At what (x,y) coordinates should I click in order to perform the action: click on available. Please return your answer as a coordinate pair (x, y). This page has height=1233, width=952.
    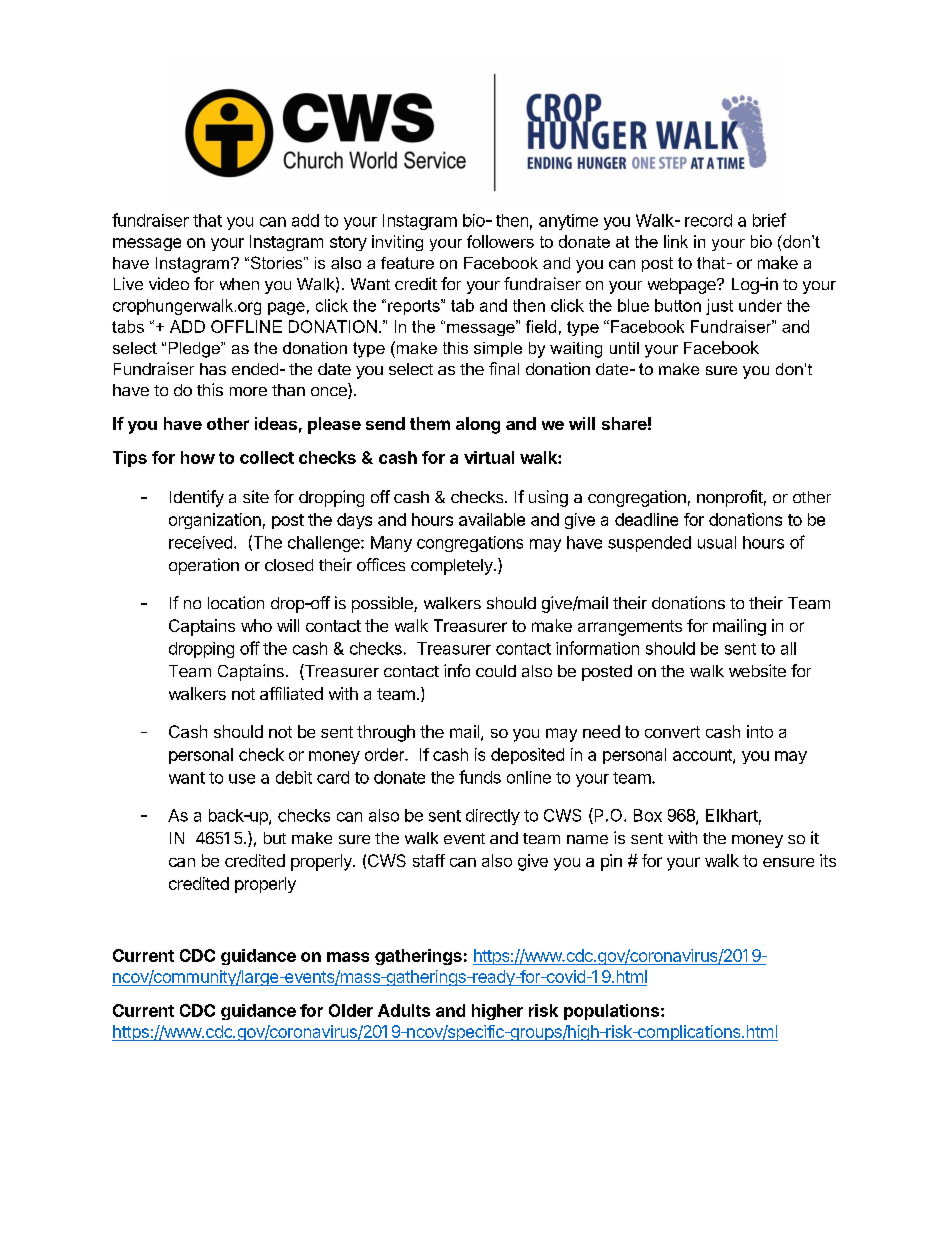
    Looking at the image, I should click on (492, 519).
